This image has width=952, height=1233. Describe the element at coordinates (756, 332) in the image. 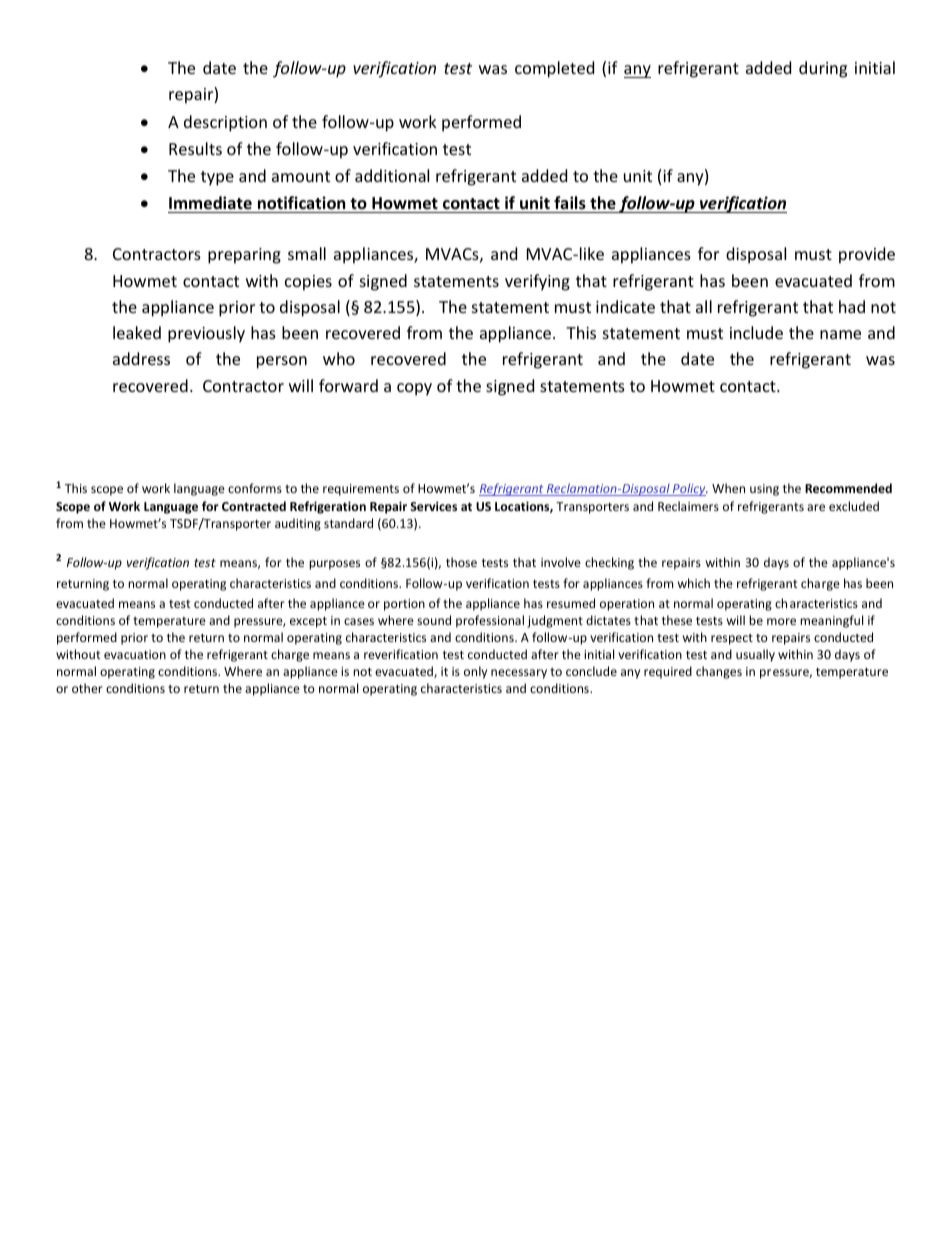

I see `include` at that location.
